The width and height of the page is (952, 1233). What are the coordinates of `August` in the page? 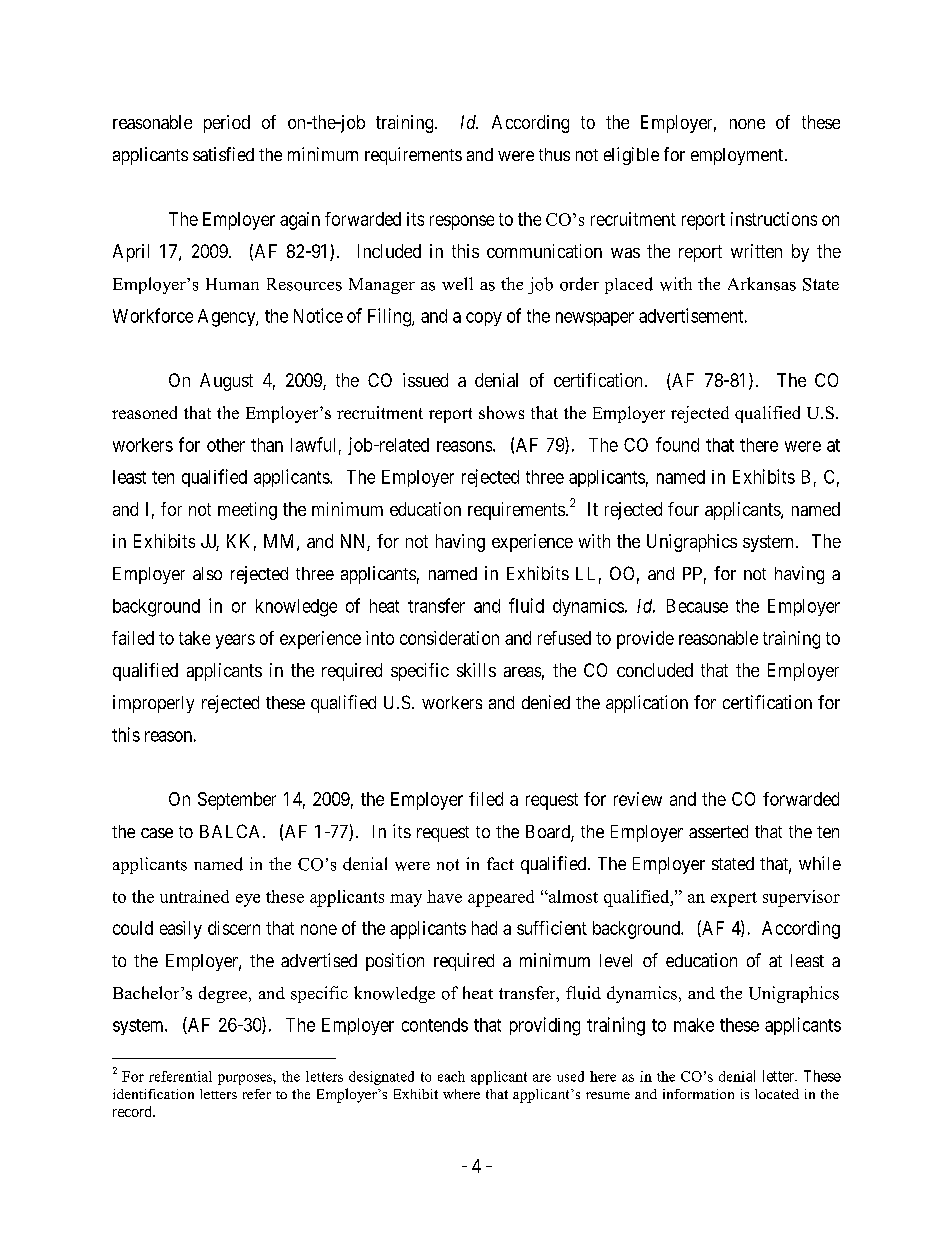 It's located at (226, 382).
